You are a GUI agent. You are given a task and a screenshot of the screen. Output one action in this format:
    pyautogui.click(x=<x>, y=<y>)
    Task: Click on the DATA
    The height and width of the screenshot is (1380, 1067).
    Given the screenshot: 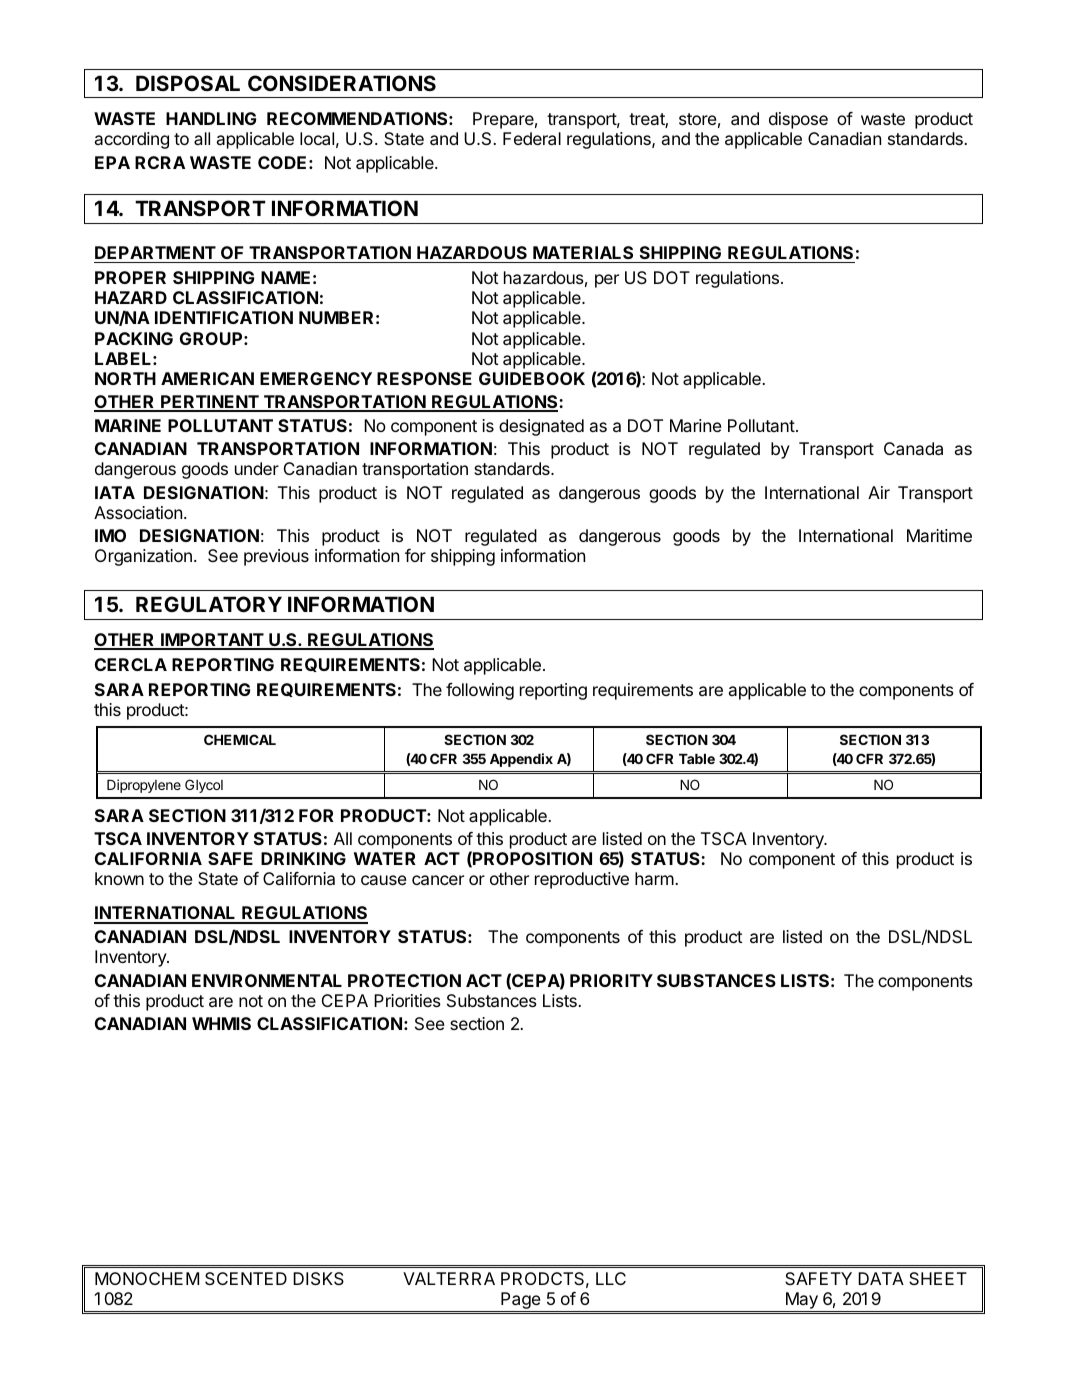 What is the action you would take?
    pyautogui.click(x=881, y=1278)
